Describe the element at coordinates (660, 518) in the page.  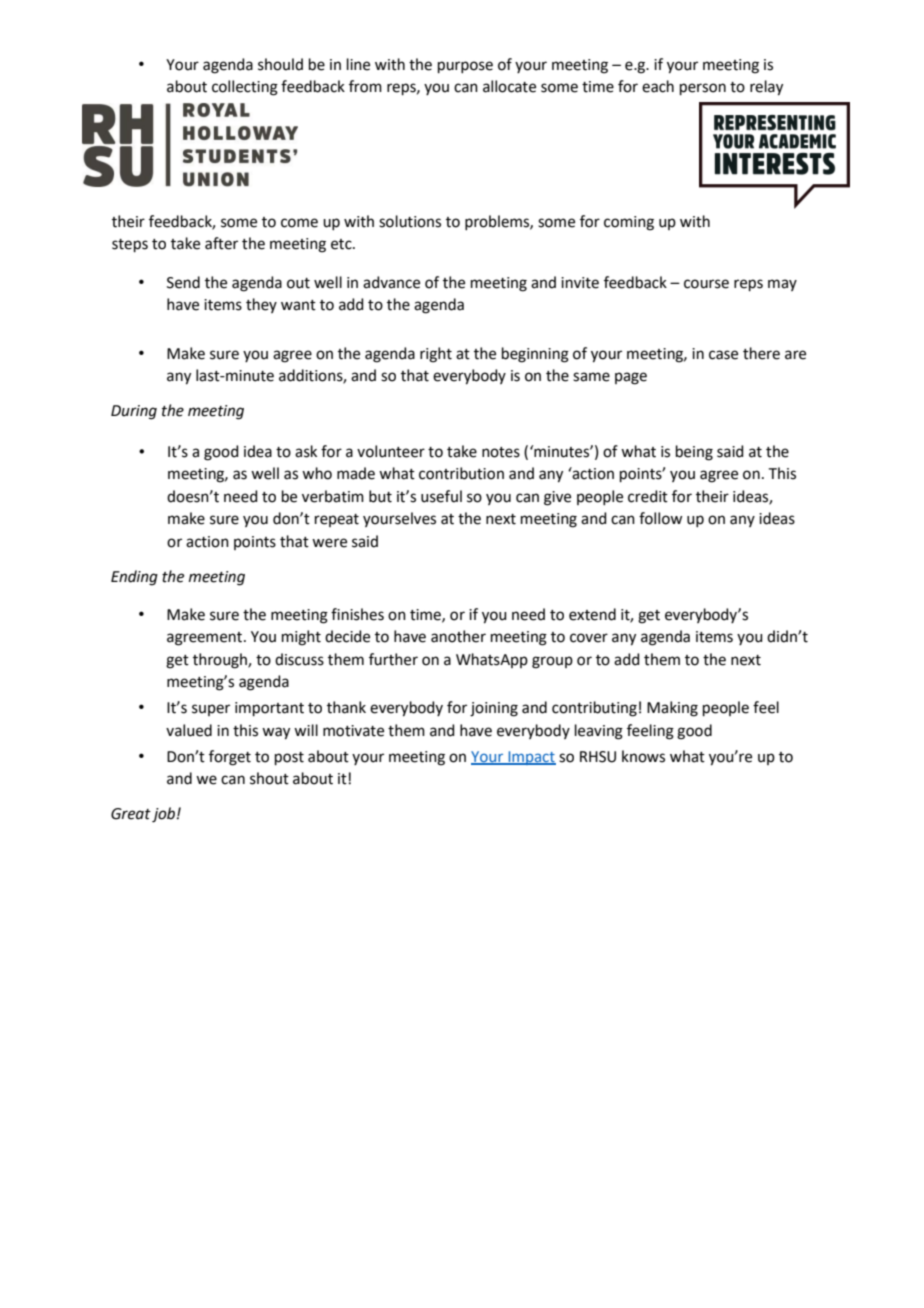
I see `follow` at that location.
